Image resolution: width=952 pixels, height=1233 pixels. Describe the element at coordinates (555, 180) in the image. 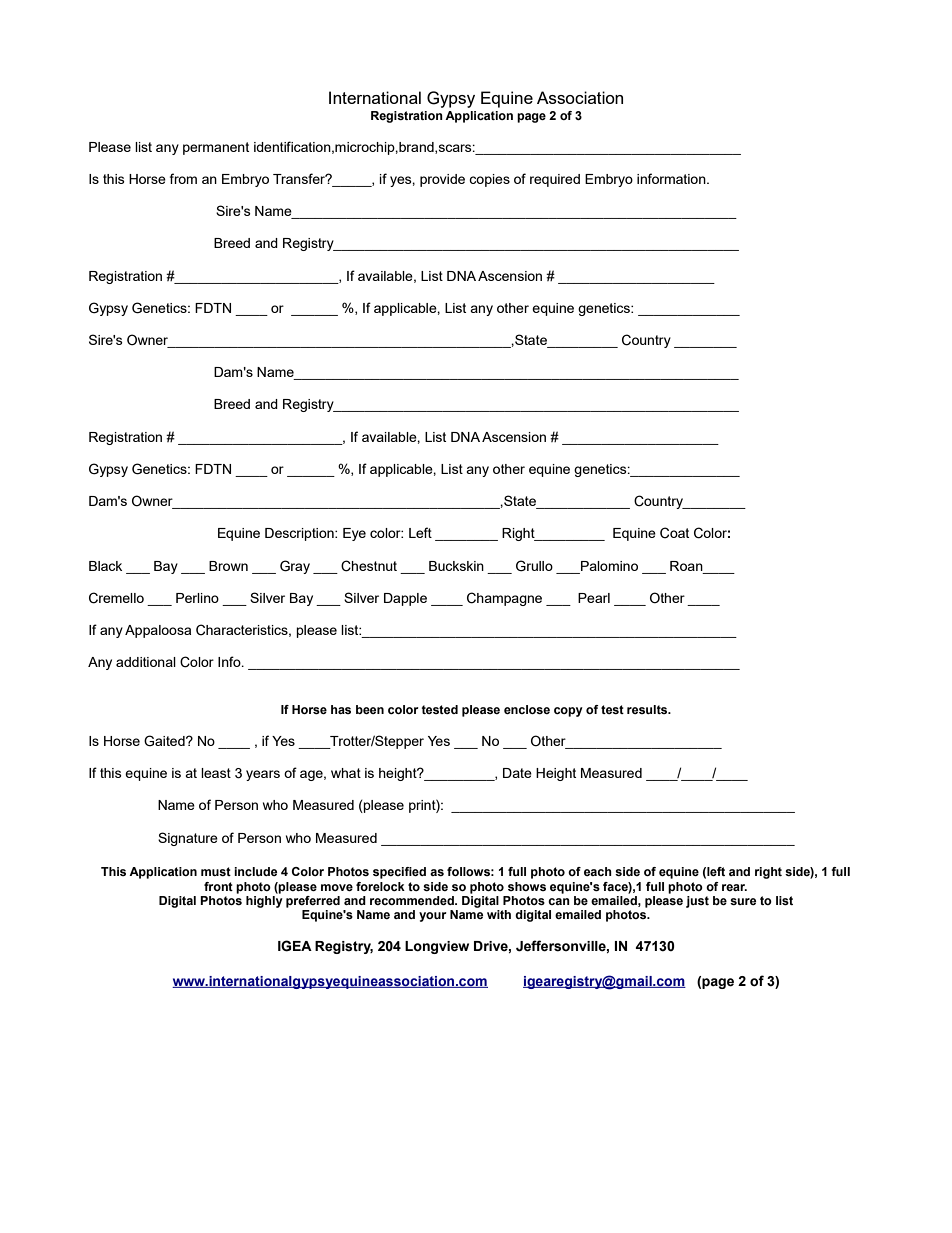

I see `required` at that location.
